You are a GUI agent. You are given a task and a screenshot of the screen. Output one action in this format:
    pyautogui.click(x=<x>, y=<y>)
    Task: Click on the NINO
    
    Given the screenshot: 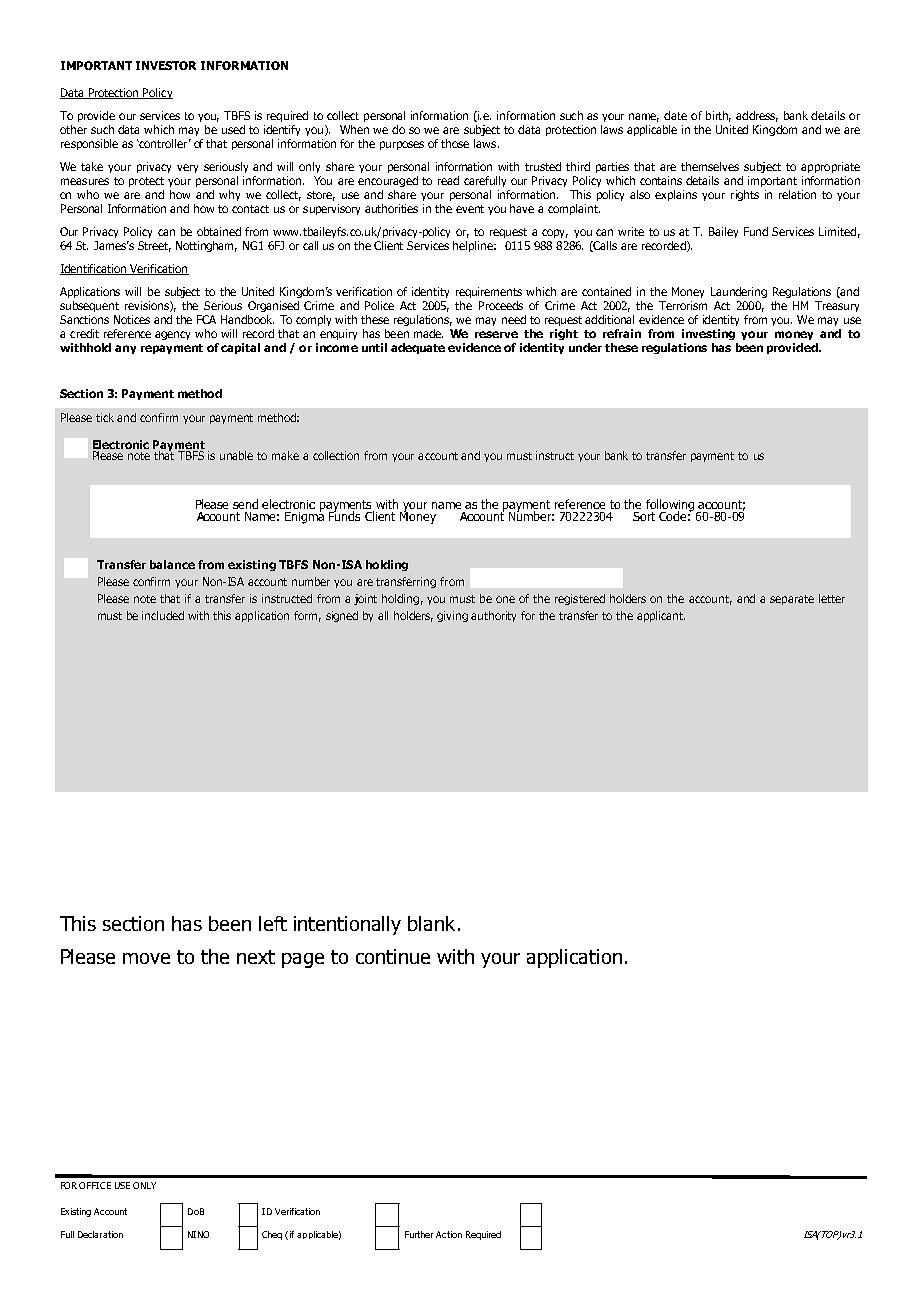 What is the action you would take?
    pyautogui.click(x=198, y=1234)
